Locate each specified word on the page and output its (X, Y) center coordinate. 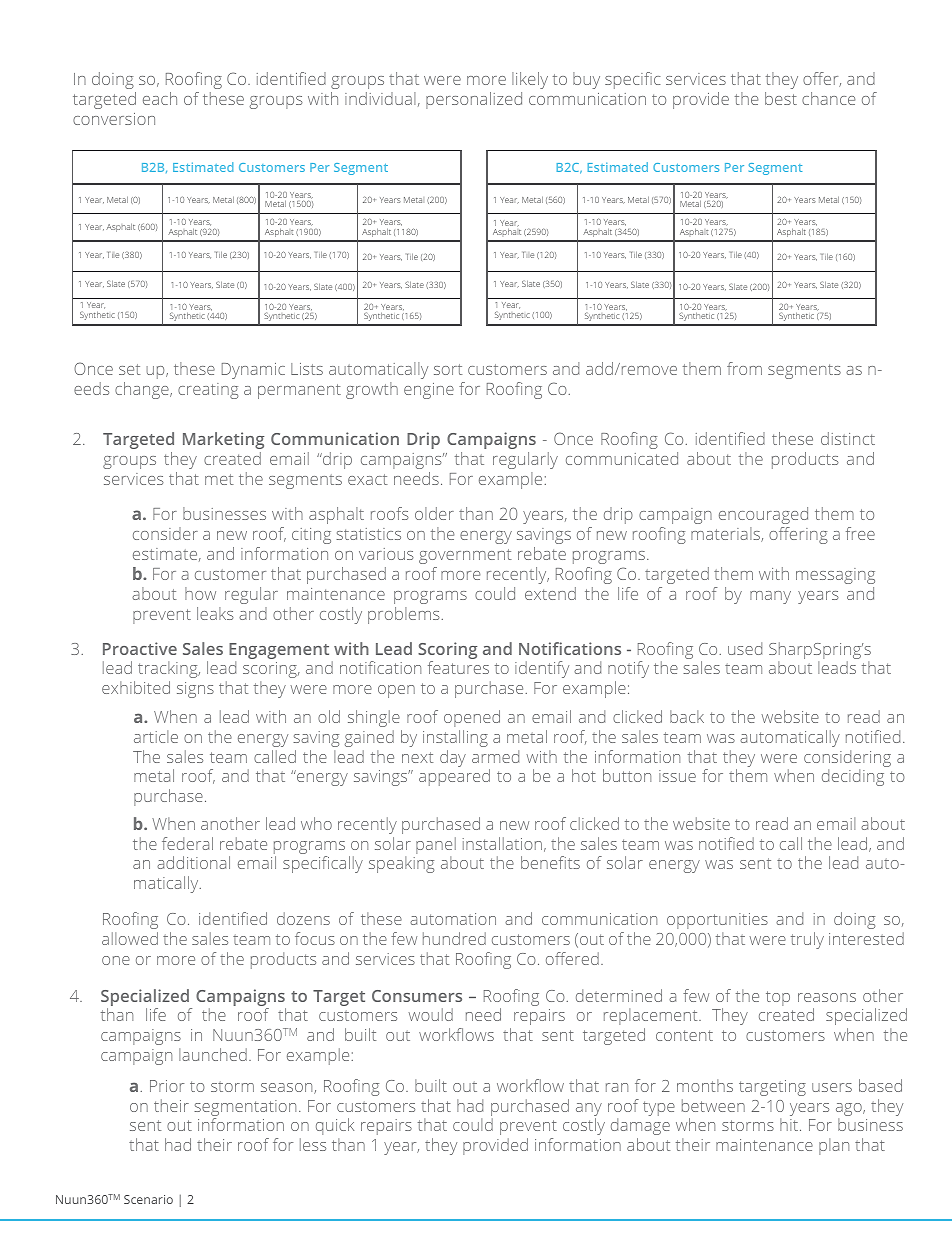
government (465, 556)
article (156, 736)
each (160, 98)
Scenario (148, 1199)
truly (807, 940)
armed (495, 756)
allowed (130, 938)
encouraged (763, 515)
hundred (454, 938)
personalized (474, 100)
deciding (853, 777)
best (781, 98)
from (744, 368)
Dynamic (253, 371)
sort (448, 369)
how (200, 593)
